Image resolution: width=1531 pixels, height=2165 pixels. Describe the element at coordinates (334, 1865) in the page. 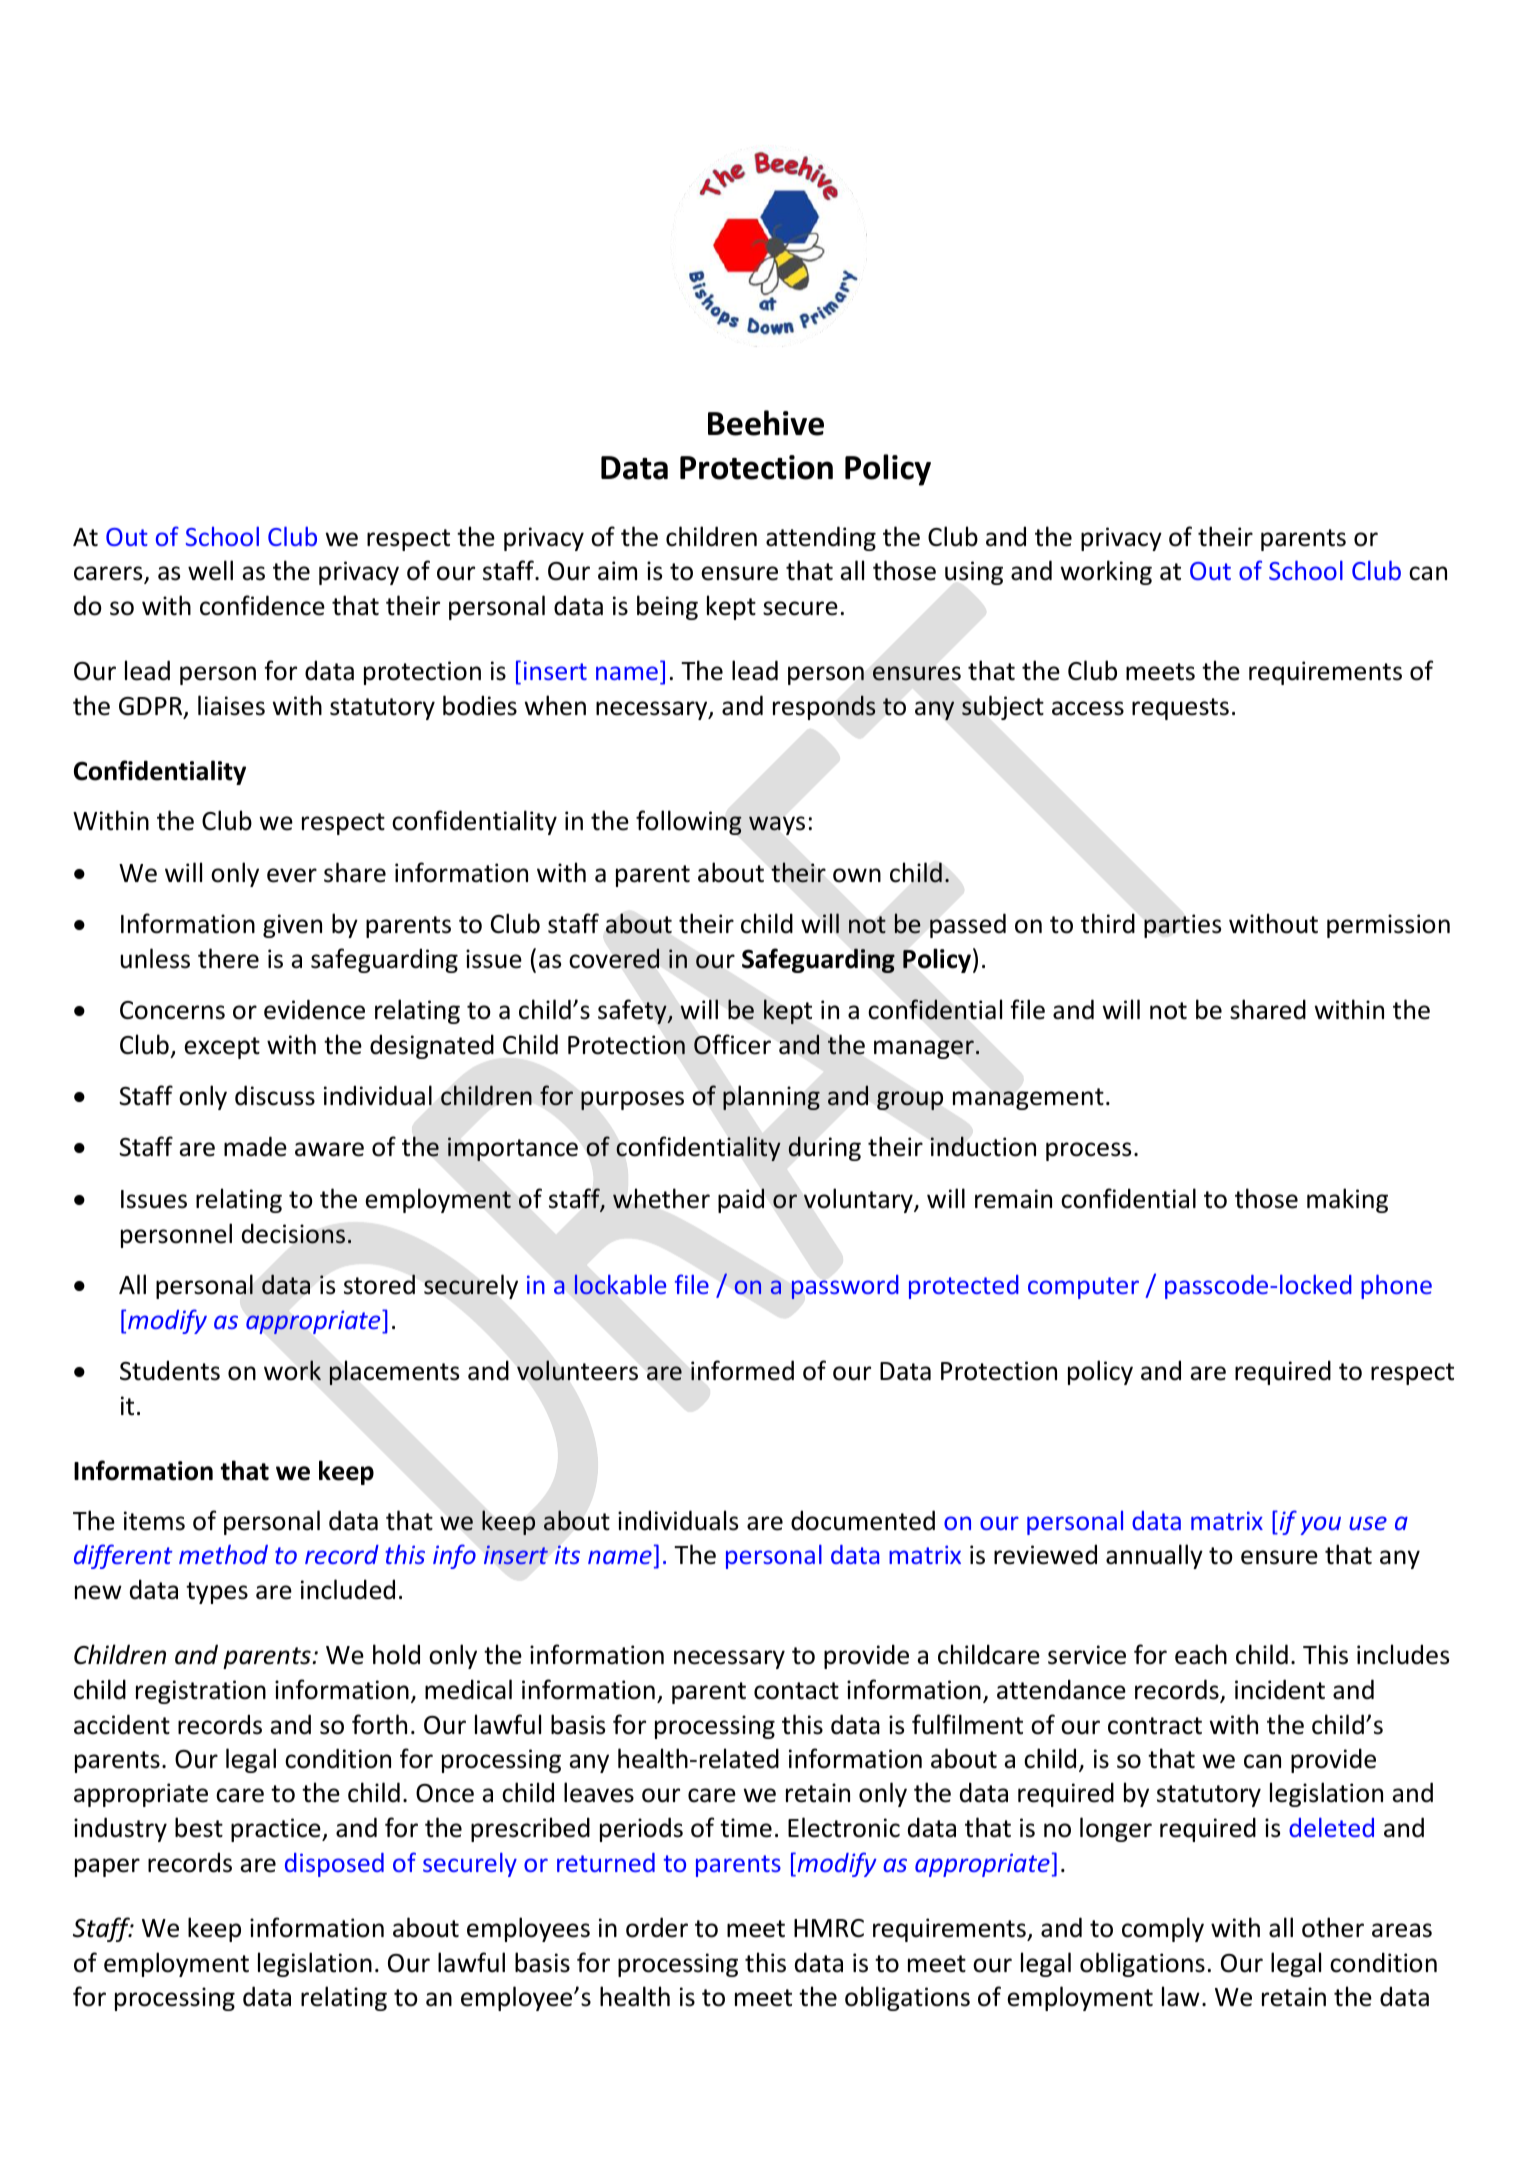

I see `disposed` at that location.
